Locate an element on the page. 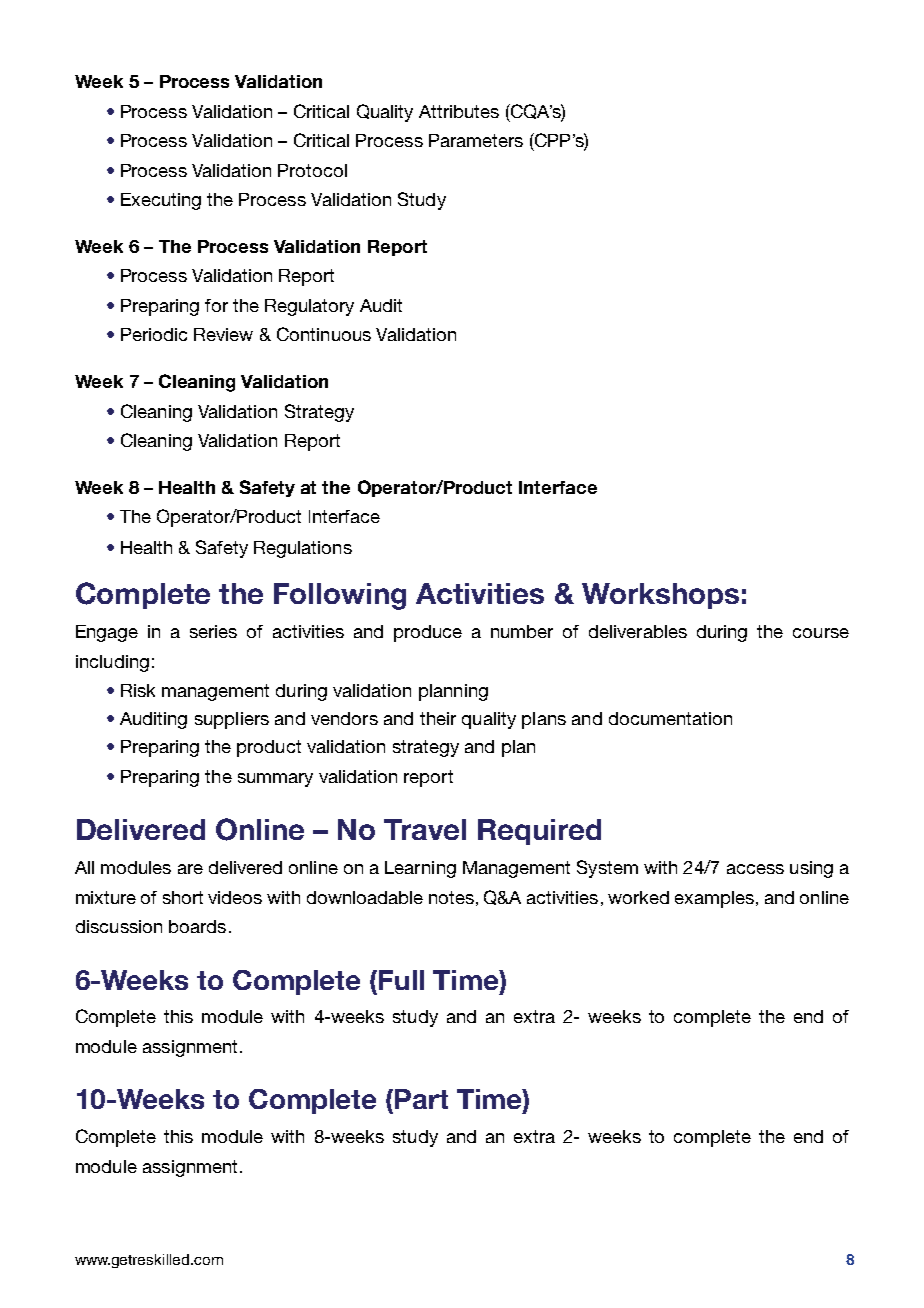 Image resolution: width=924 pixels, height=1308 pixels. Parameters is located at coordinates (476, 140).
